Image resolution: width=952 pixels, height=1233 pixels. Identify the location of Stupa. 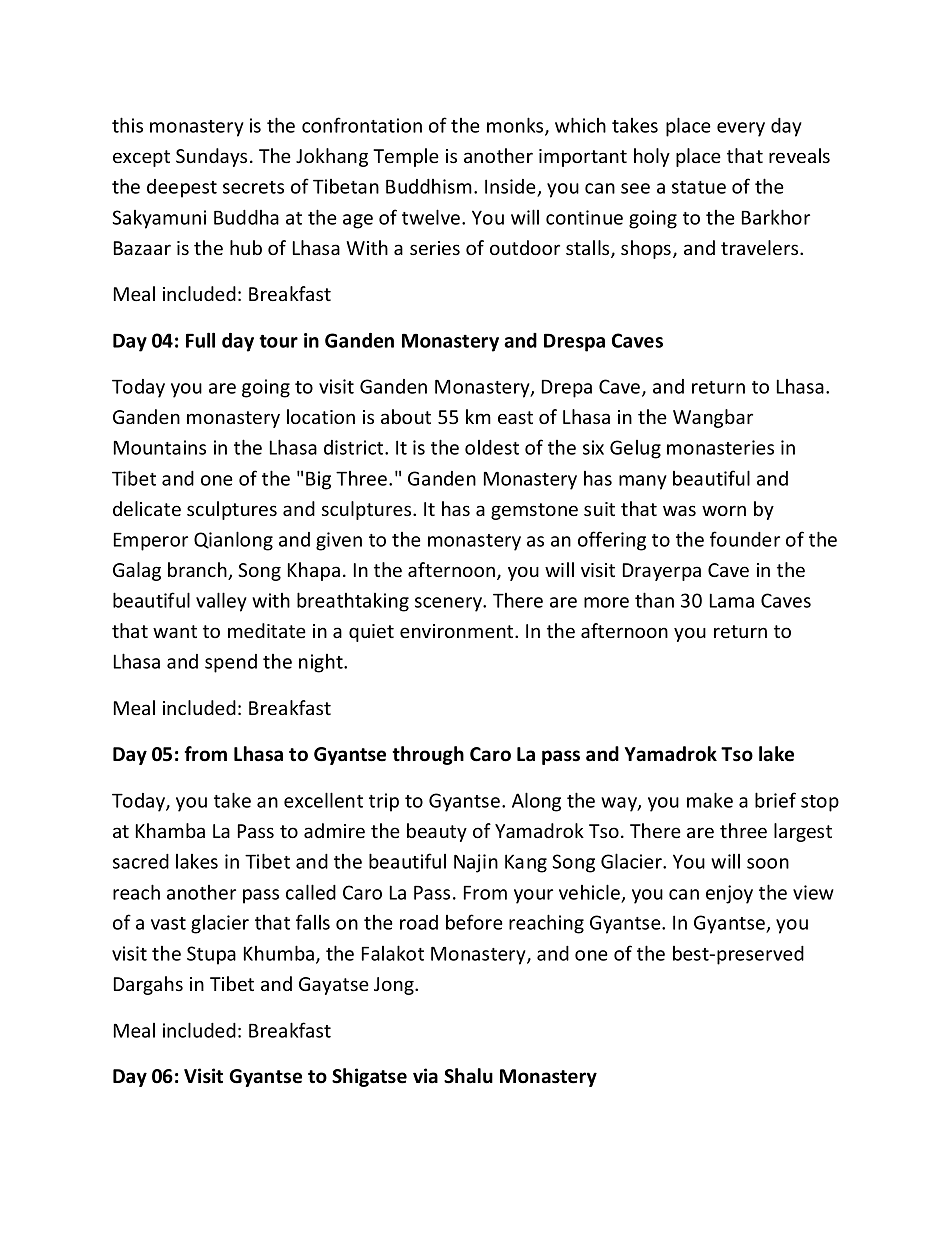
(211, 955).
